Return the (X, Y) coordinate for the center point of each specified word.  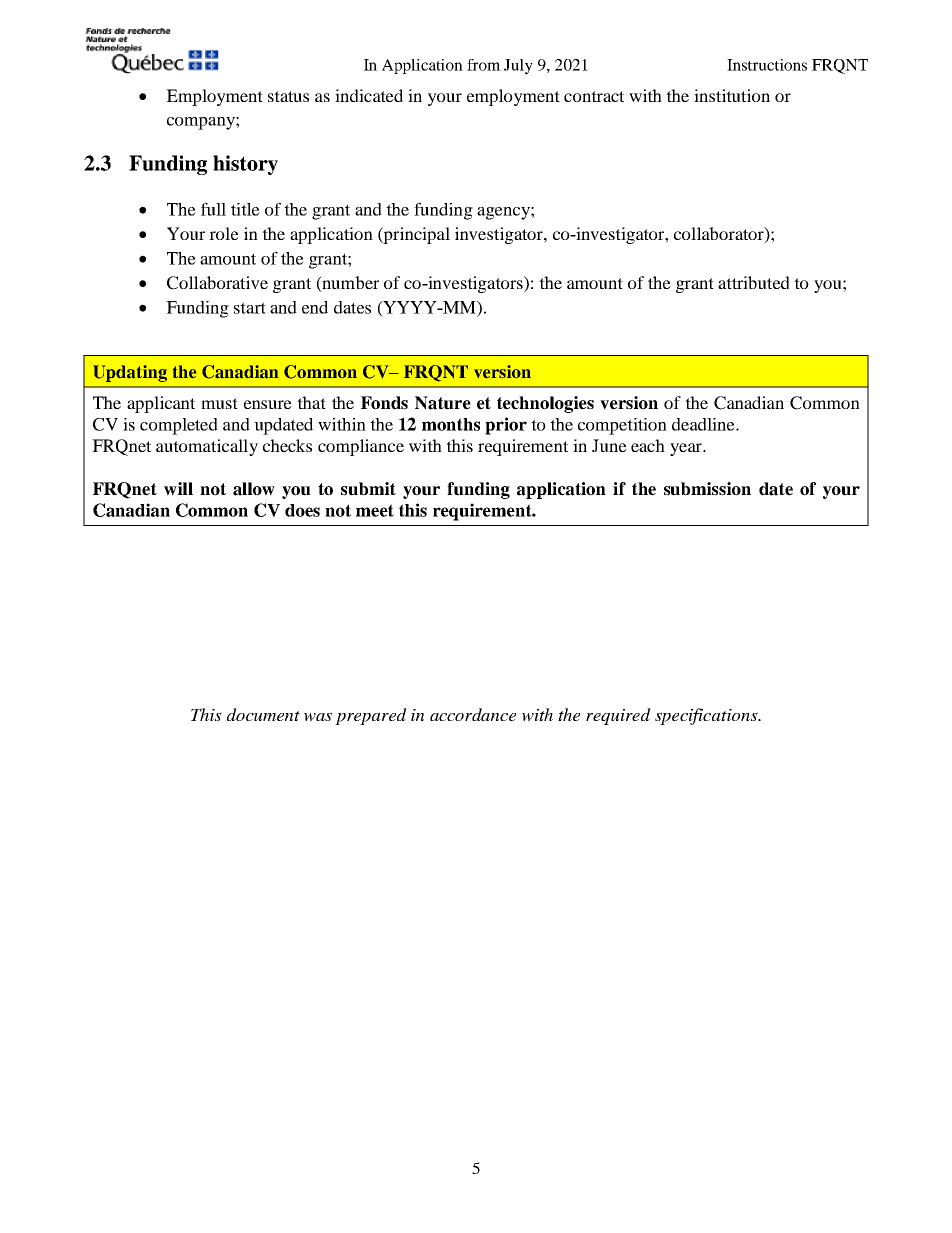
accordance (473, 714)
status (288, 96)
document (263, 714)
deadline (704, 424)
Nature (443, 403)
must (219, 403)
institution (732, 95)
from (484, 65)
